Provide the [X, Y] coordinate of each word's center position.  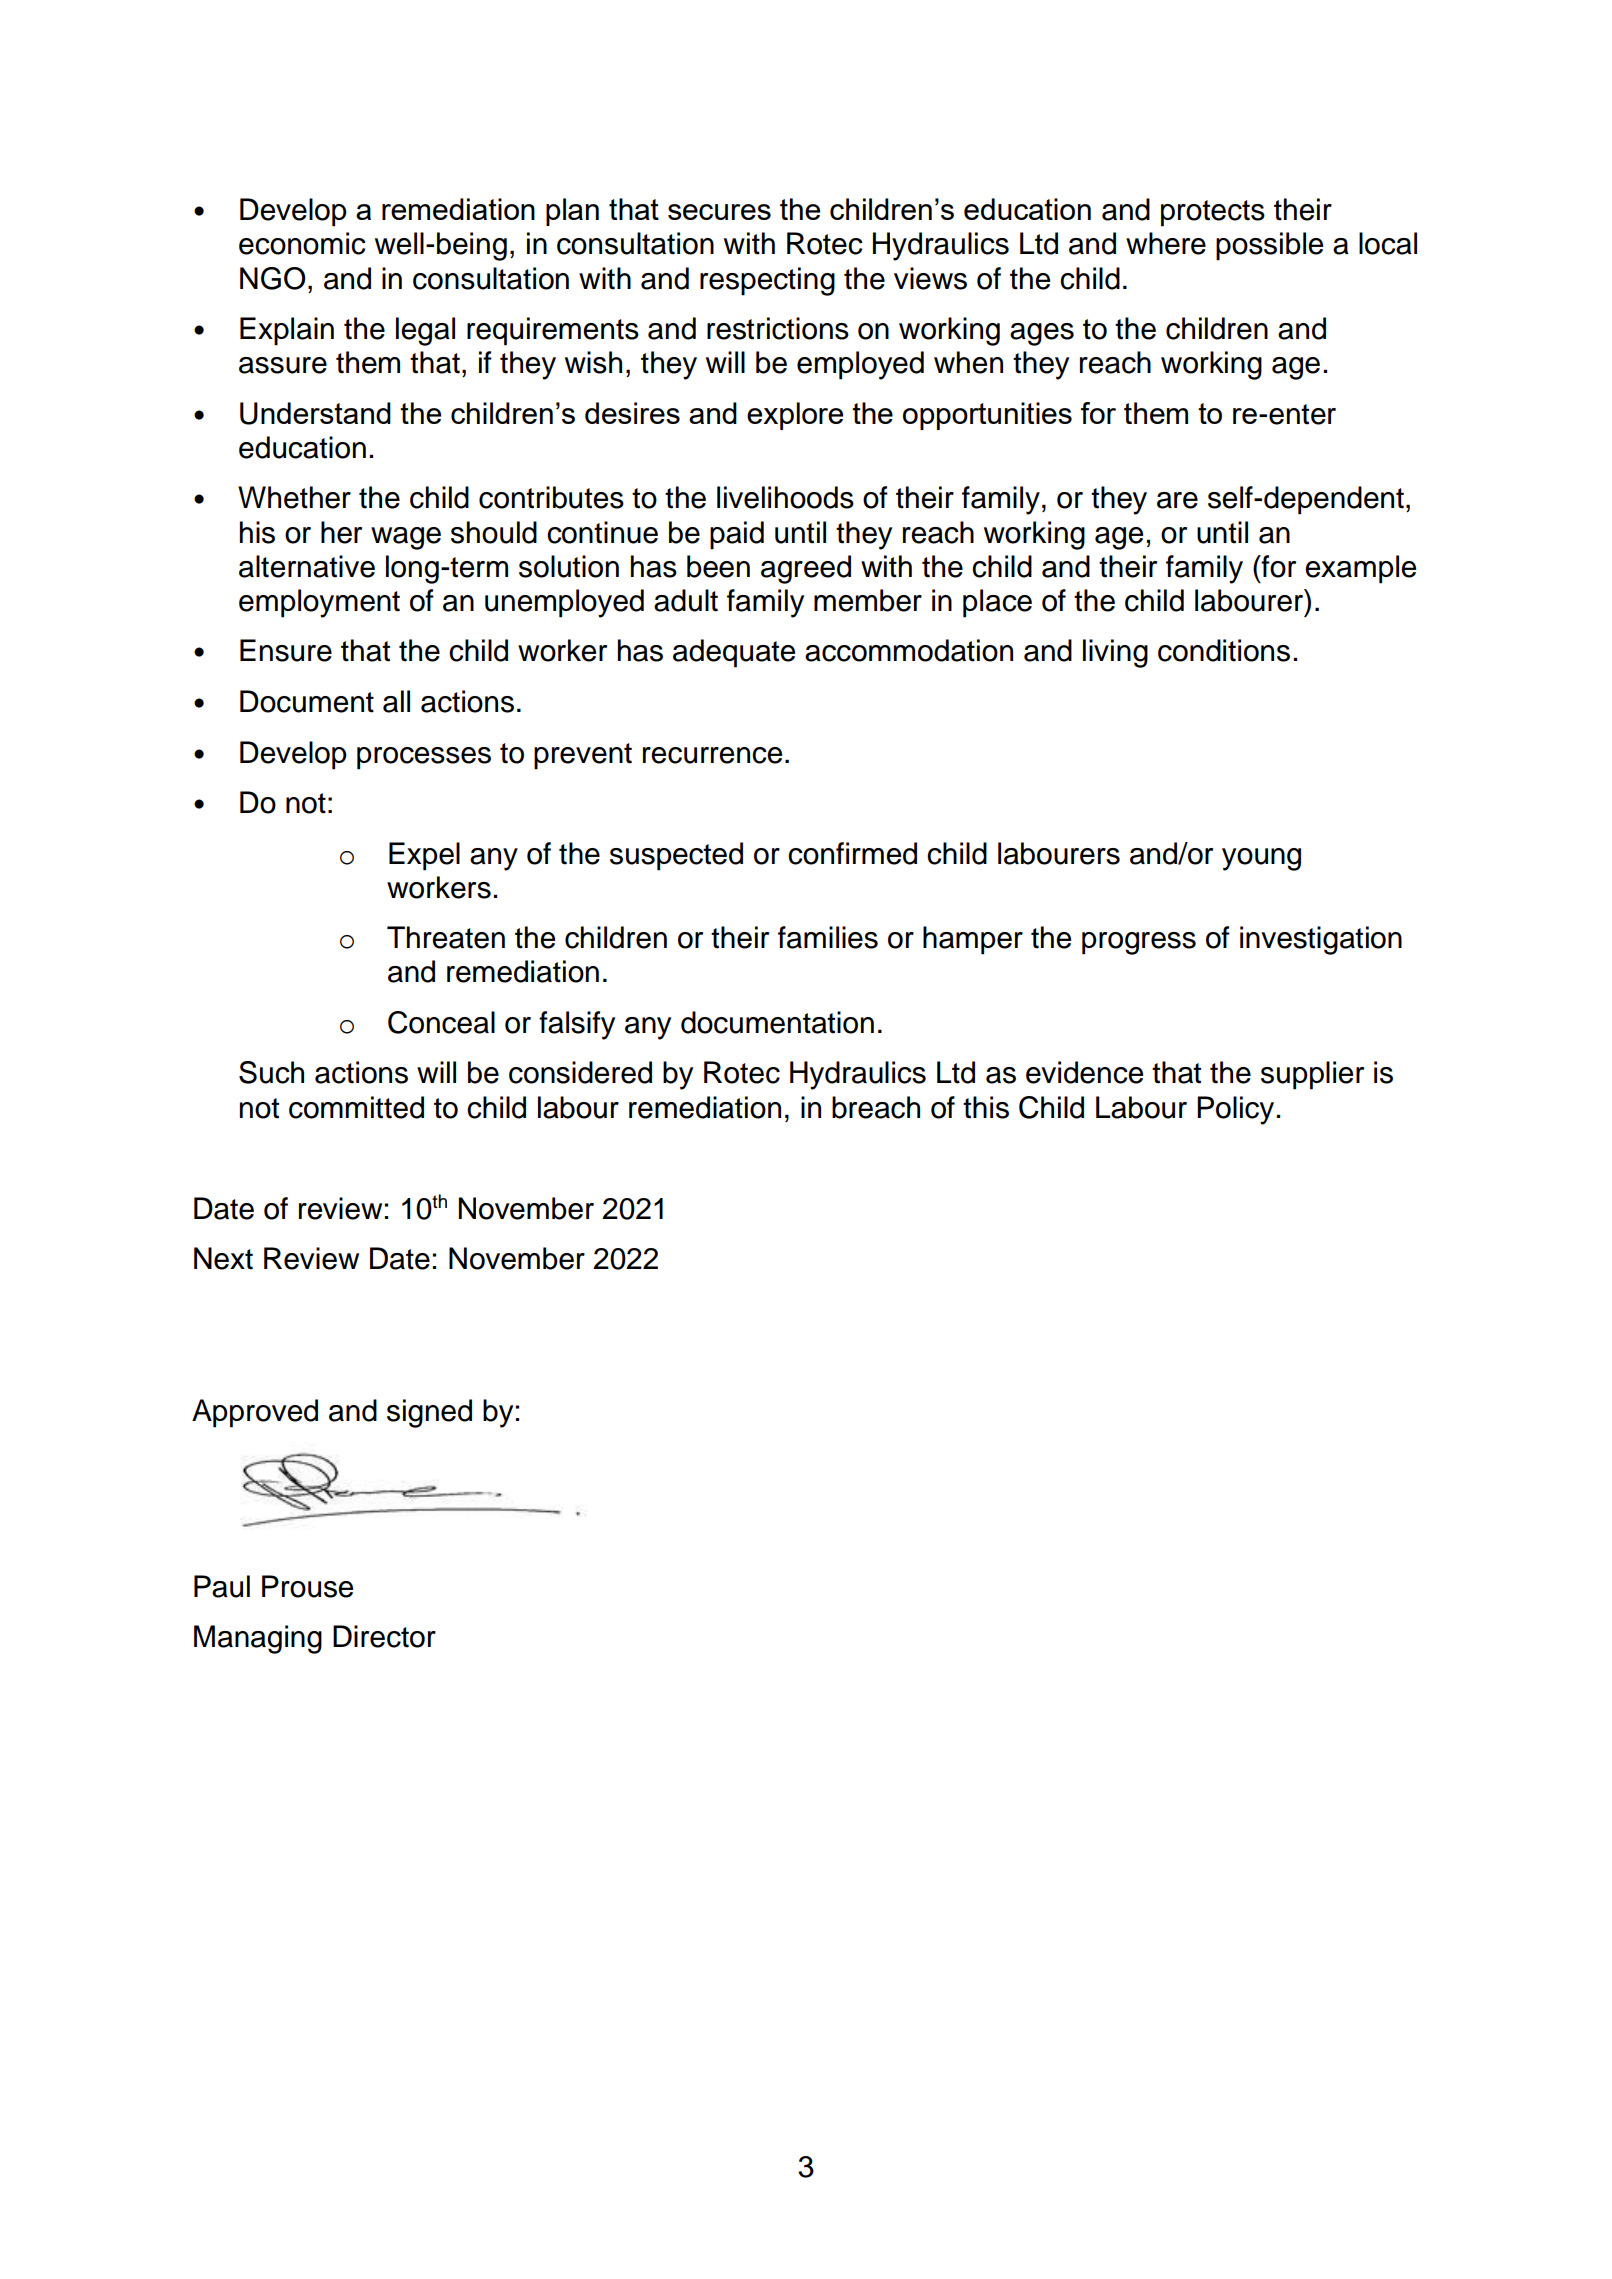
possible [1269, 246]
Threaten [446, 937]
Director [384, 1636]
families [828, 937]
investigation [1321, 940]
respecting [767, 281]
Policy [1235, 1110]
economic [302, 243]
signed [429, 1413]
